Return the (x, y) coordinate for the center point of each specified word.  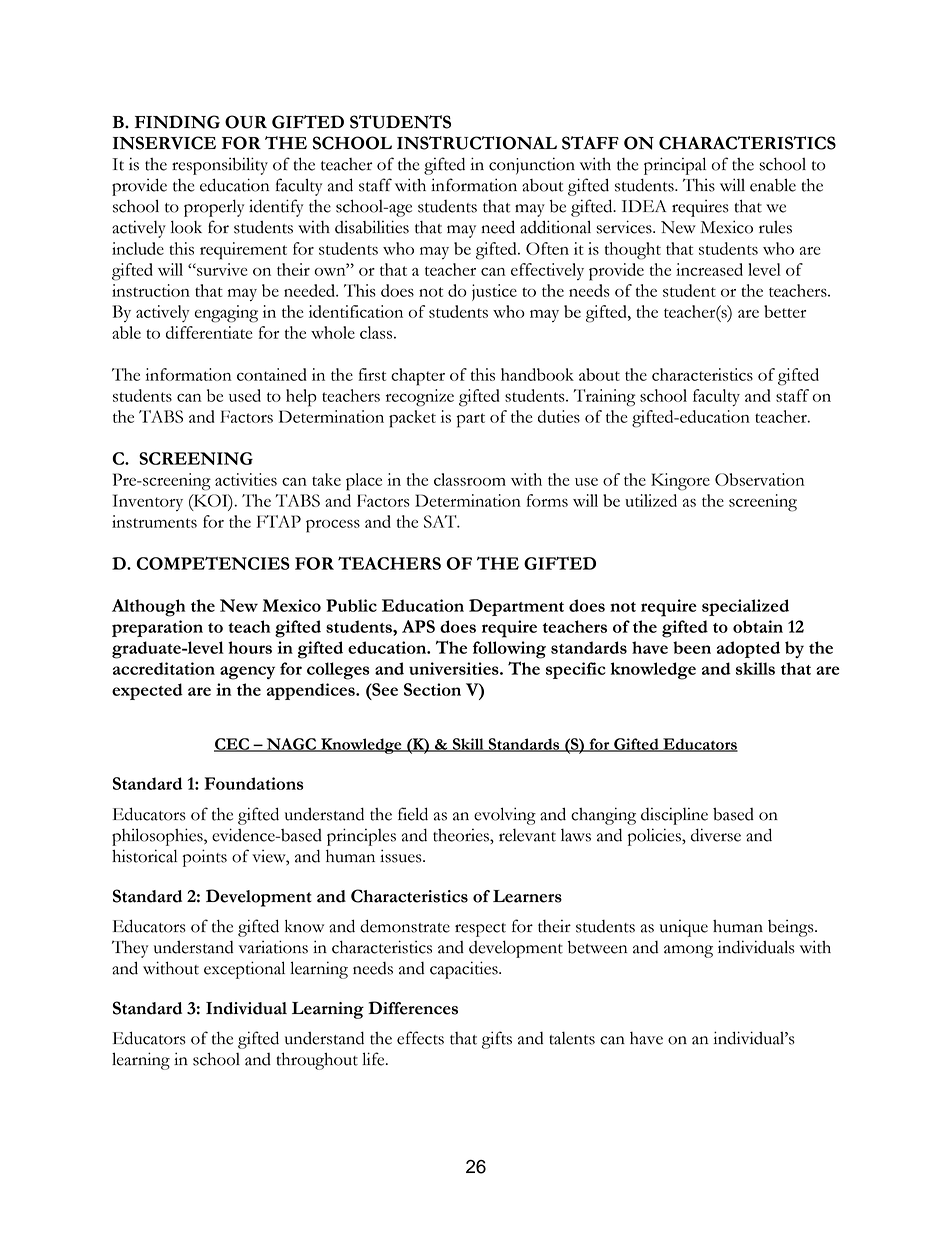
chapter (418, 377)
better (785, 311)
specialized (745, 607)
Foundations (253, 783)
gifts (497, 1040)
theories (462, 835)
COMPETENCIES (213, 563)
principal (675, 166)
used (245, 395)
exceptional (244, 970)
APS (418, 626)
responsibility (220, 166)
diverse (716, 835)
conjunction (532, 166)
